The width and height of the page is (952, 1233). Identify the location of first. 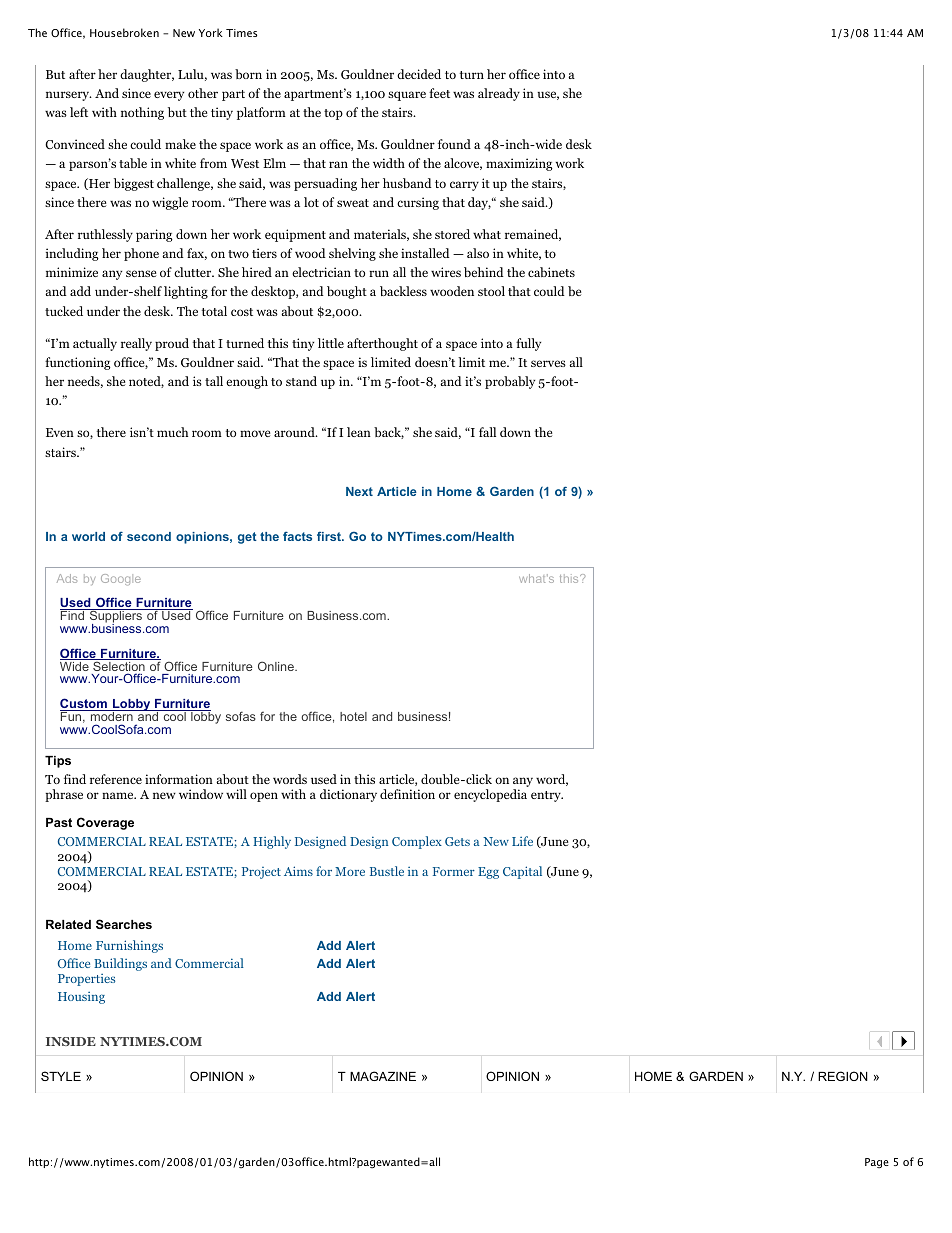
(330, 536).
